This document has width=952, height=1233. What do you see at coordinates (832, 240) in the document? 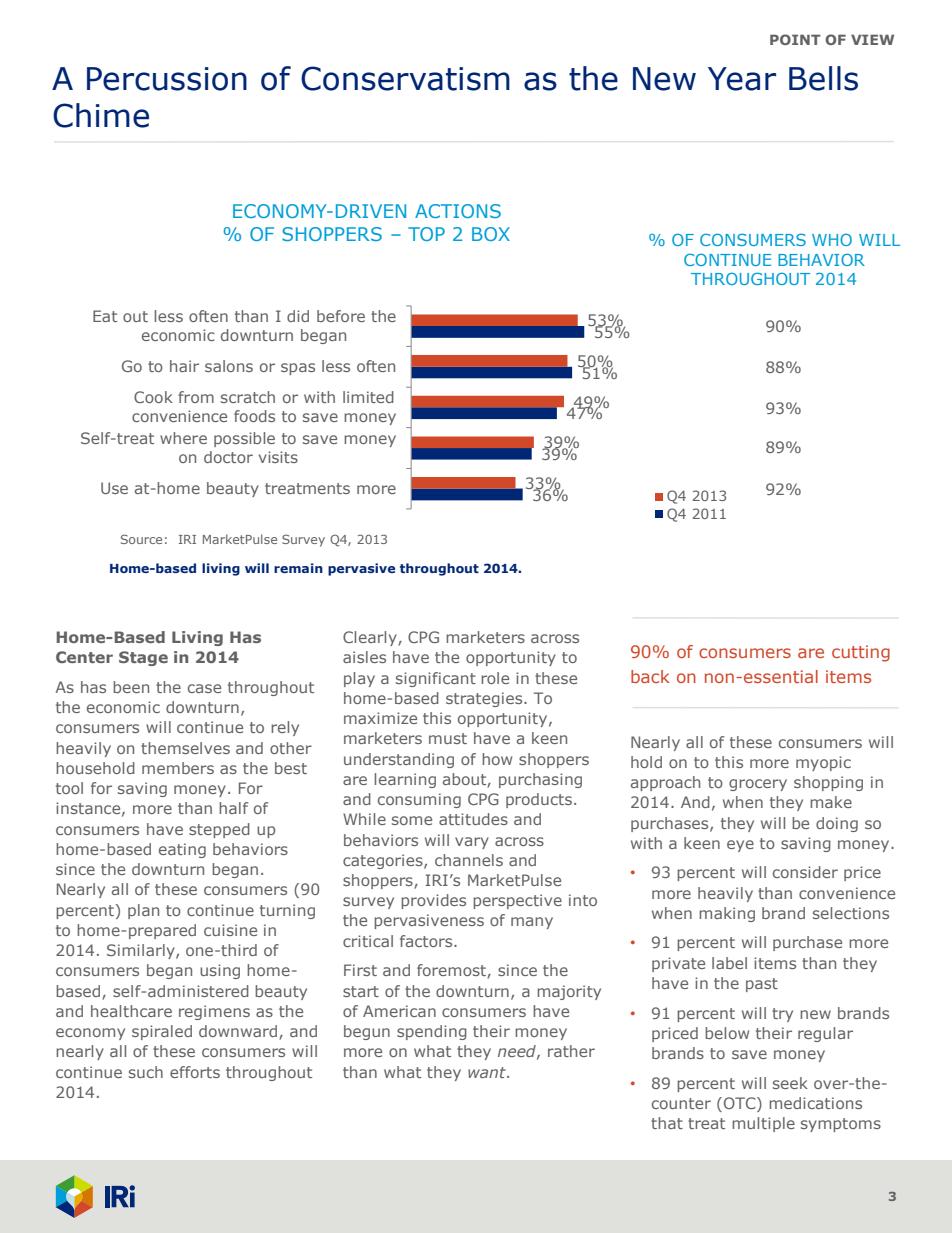
I see `WHO` at bounding box center [832, 240].
